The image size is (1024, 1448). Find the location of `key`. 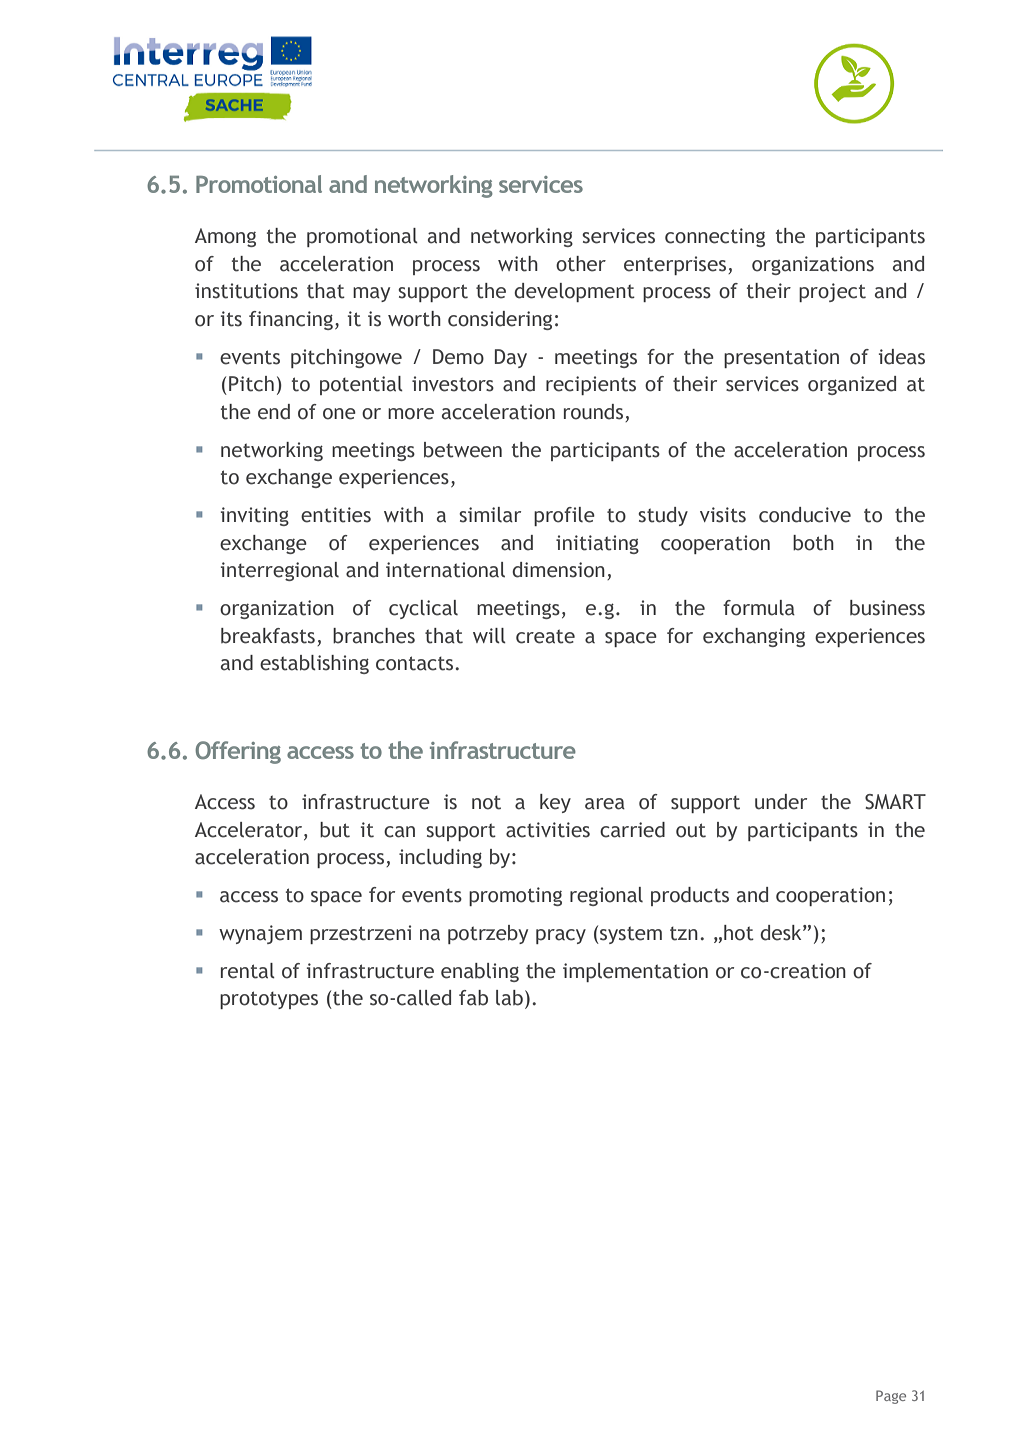

key is located at coordinates (555, 803).
